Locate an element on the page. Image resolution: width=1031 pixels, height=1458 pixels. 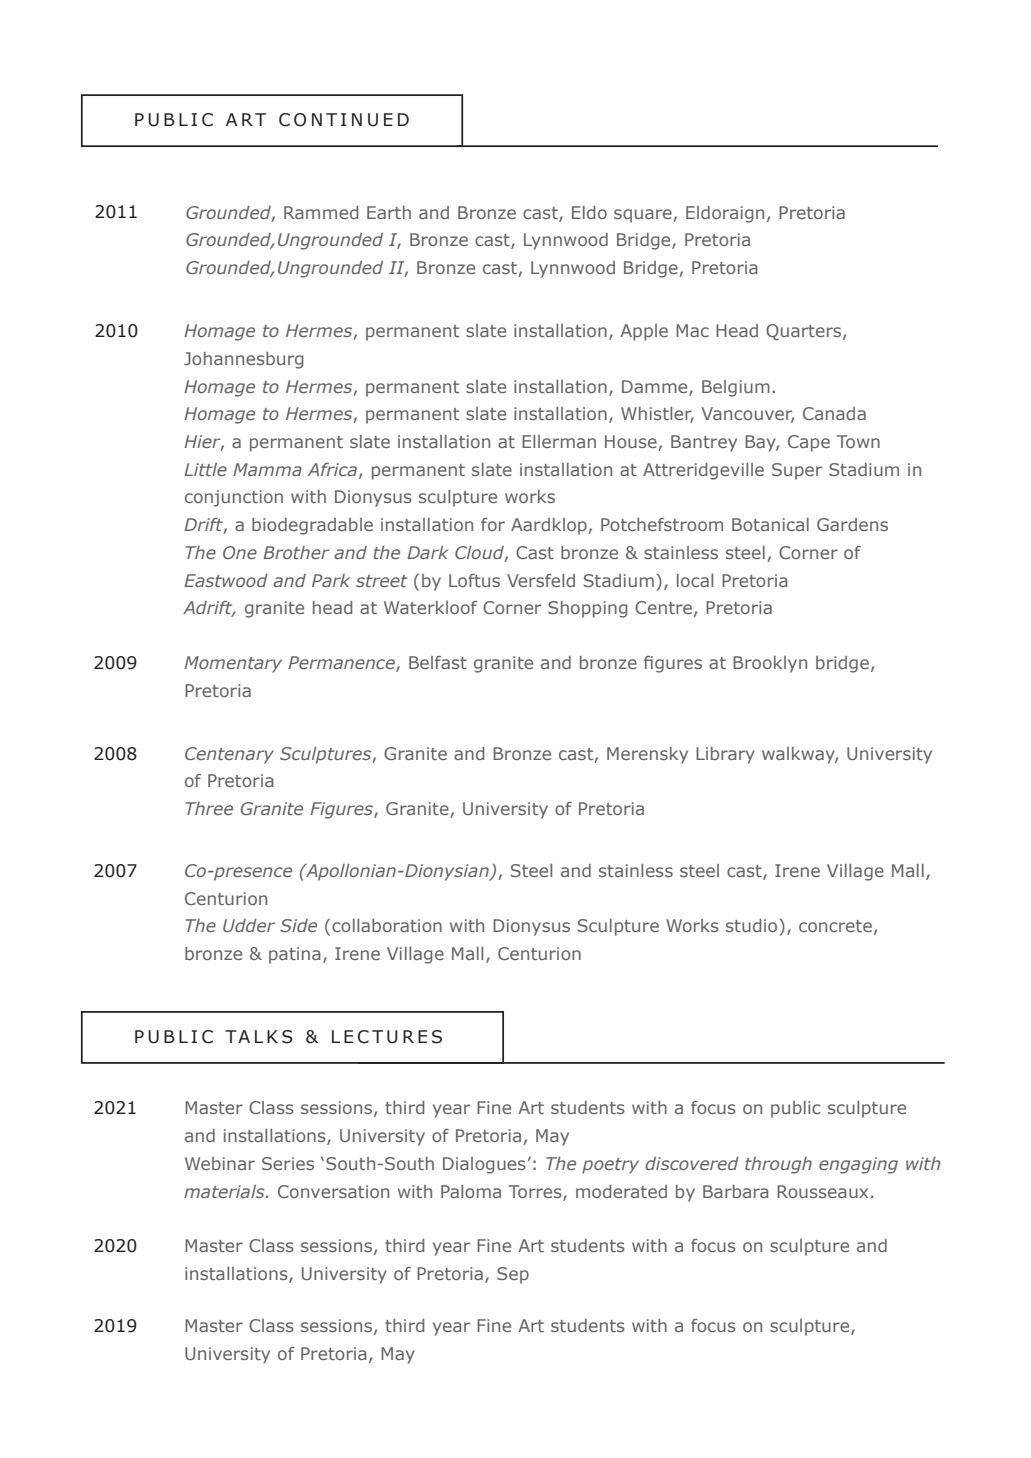
studio is located at coordinates (751, 925).
